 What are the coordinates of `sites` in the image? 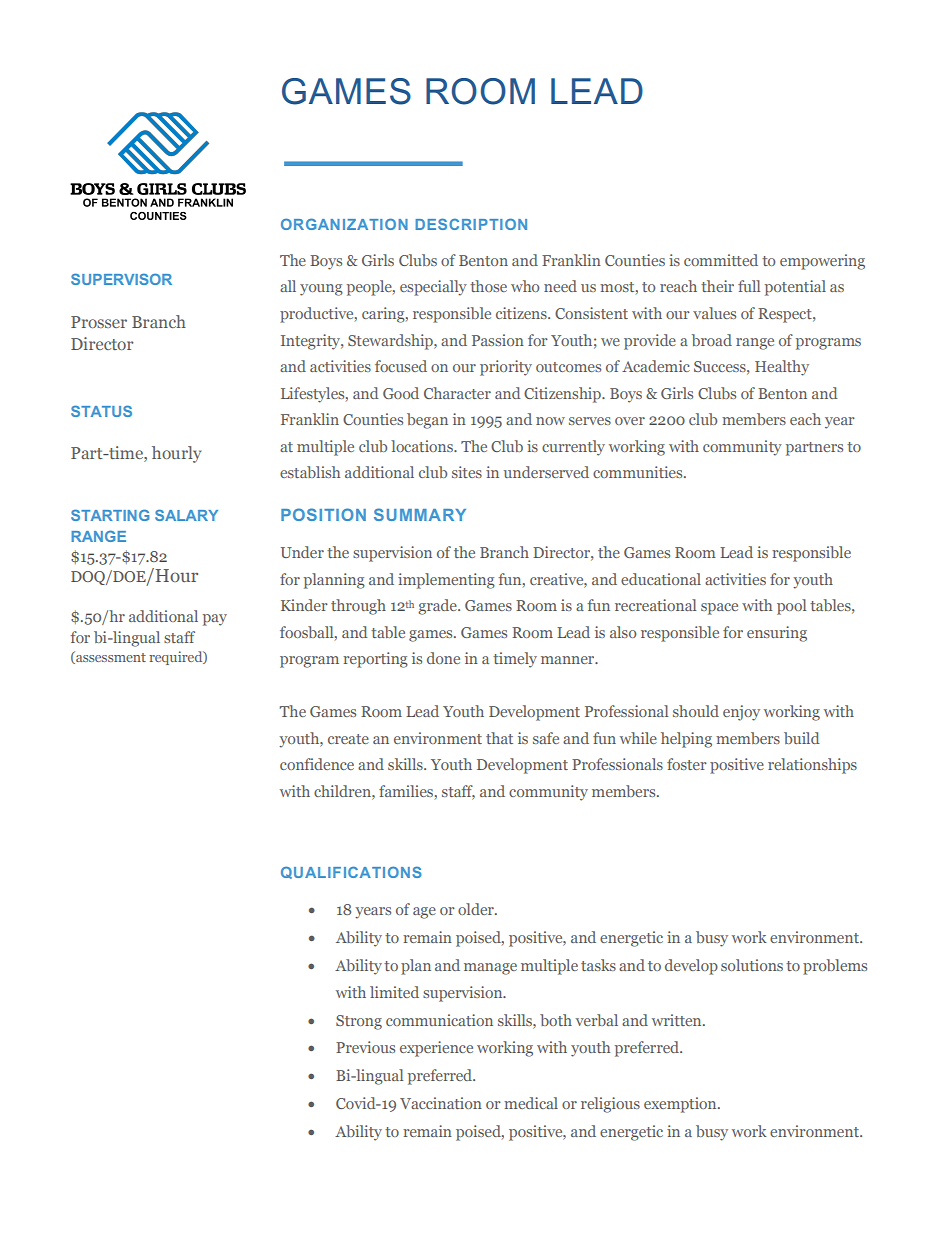 It's located at (467, 472).
